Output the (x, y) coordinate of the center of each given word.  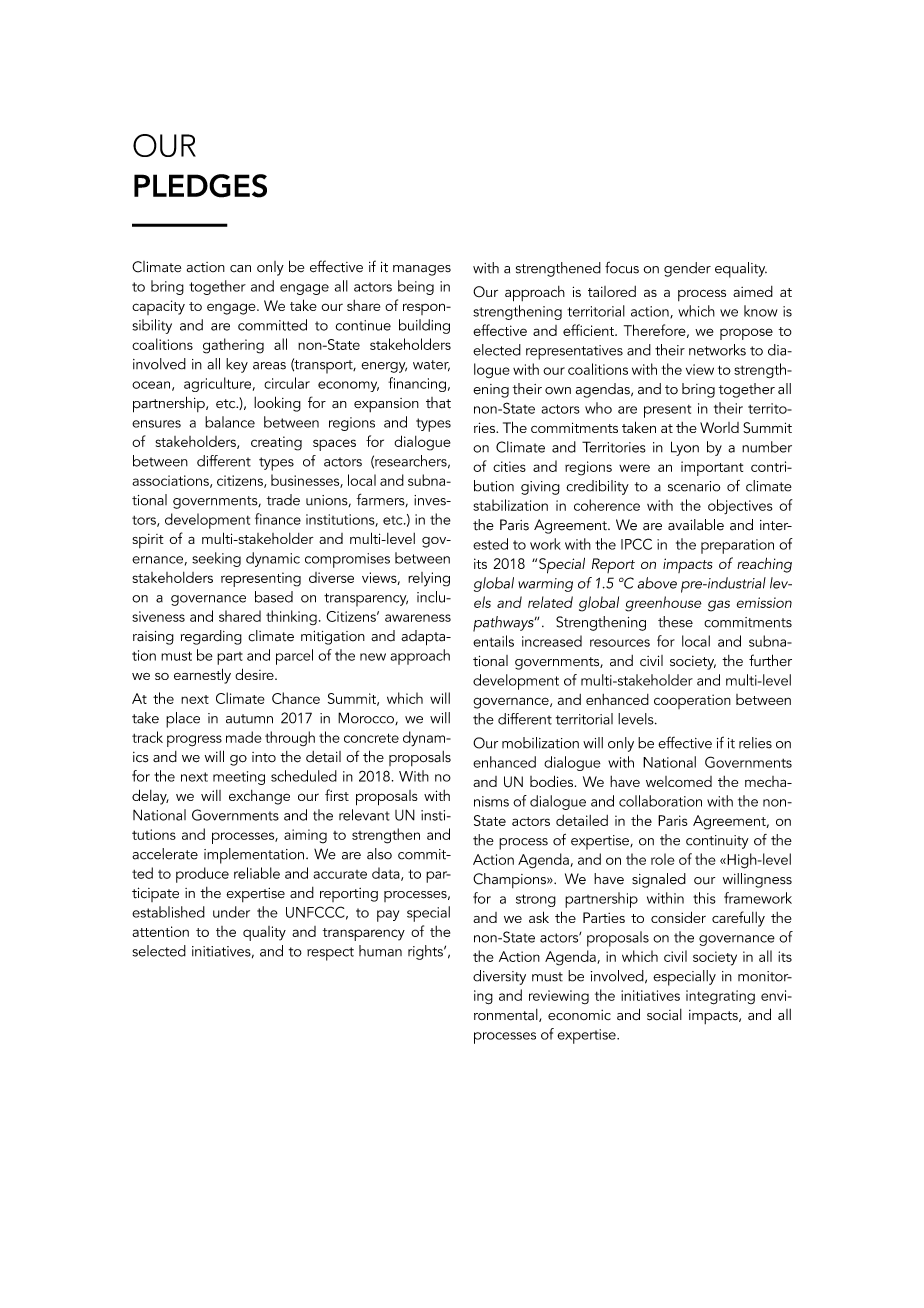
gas (719, 606)
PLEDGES (200, 186)
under (231, 912)
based (274, 597)
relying (429, 579)
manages (422, 270)
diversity (499, 977)
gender (687, 269)
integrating (720, 997)
